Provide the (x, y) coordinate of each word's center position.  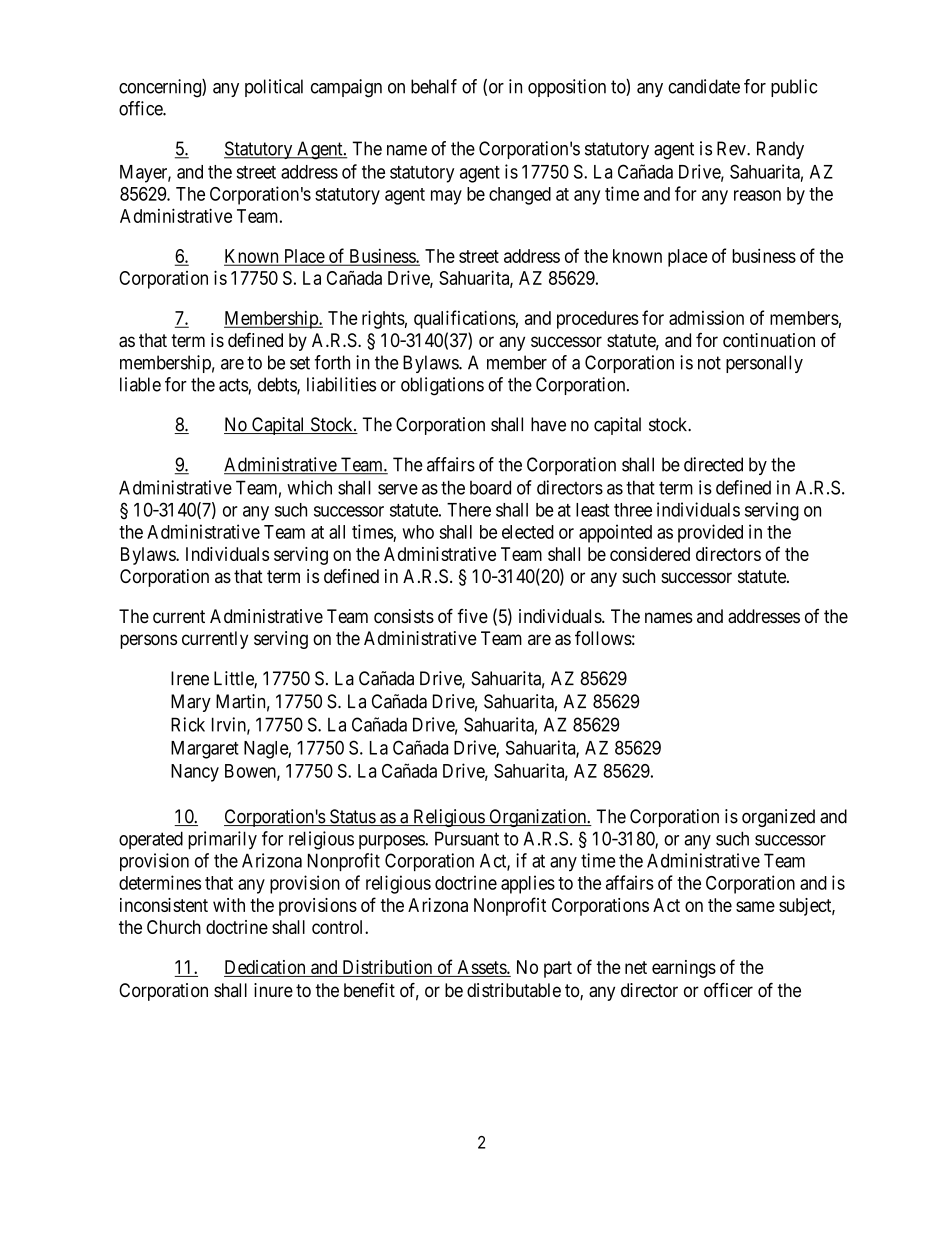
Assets (483, 967)
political (274, 88)
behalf (434, 86)
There (469, 510)
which (309, 487)
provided (710, 533)
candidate (704, 86)
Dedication (265, 967)
